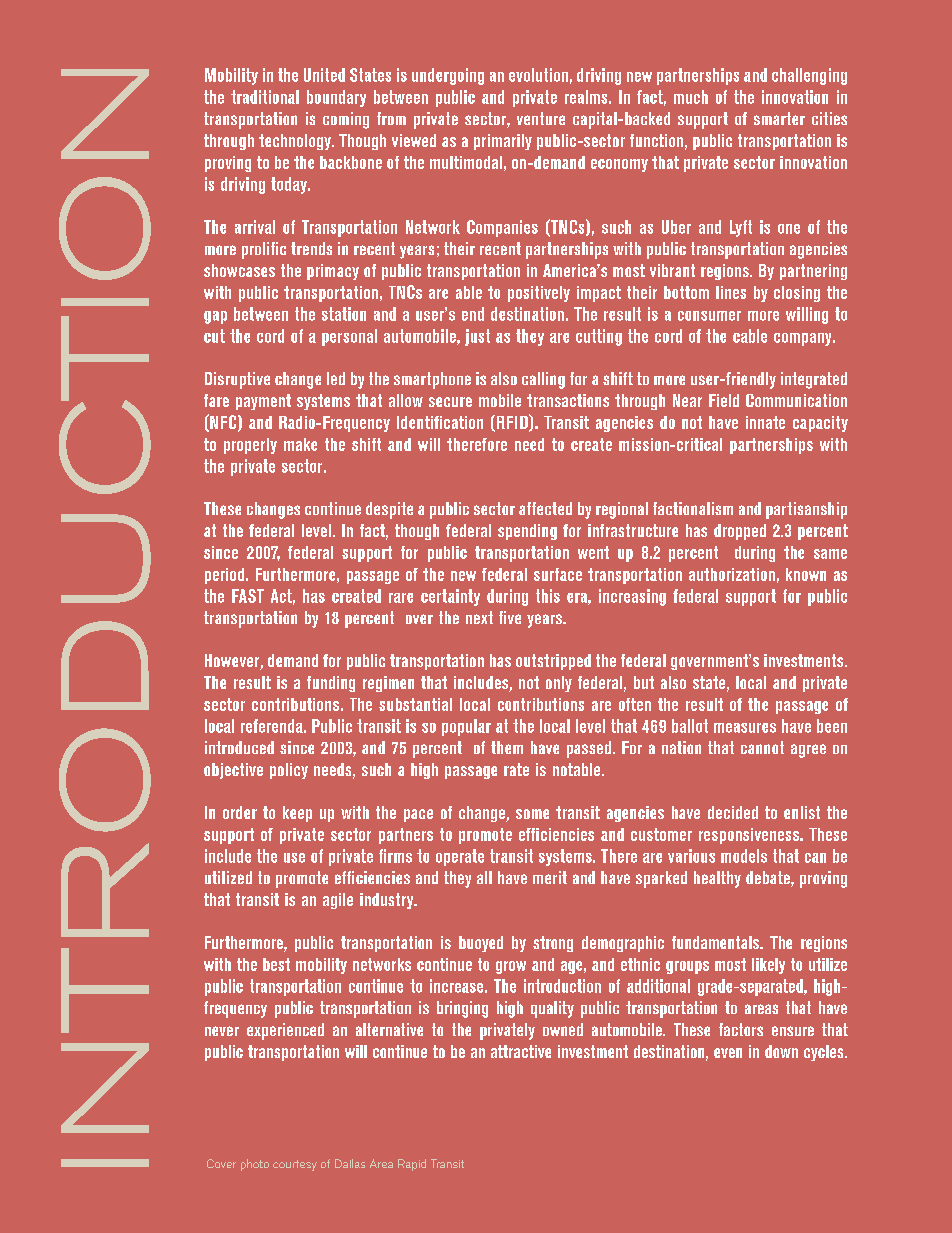 This screenshot has width=952, height=1233. Describe the element at coordinates (265, 97) in the screenshot. I see `traditional` at that location.
